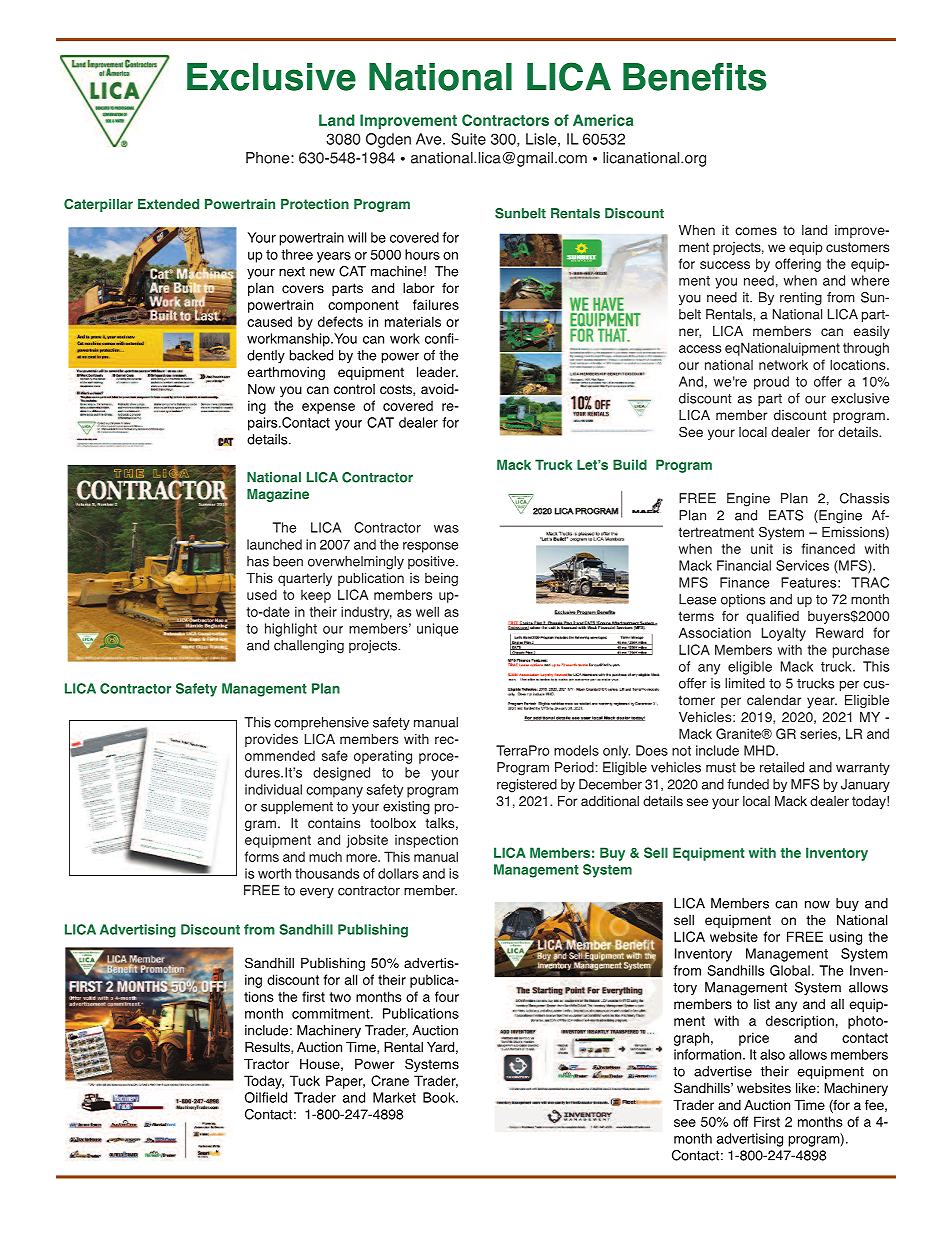 This page has width=952, height=1233. Describe the element at coordinates (771, 383) in the page. I see `proud` at that location.
